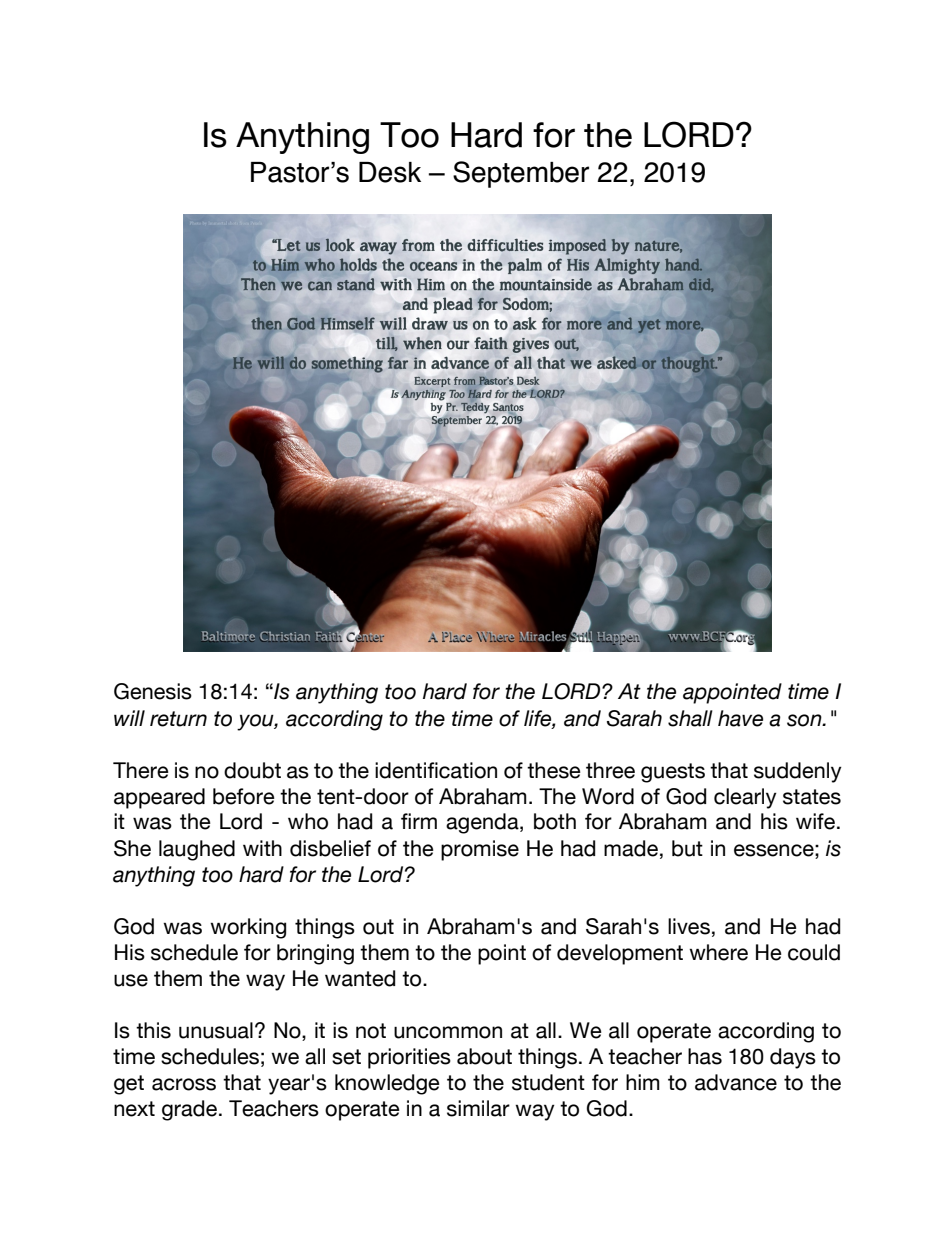 This screenshot has height=1233, width=952. Describe the element at coordinates (740, 718) in the screenshot. I see `have` at that location.
